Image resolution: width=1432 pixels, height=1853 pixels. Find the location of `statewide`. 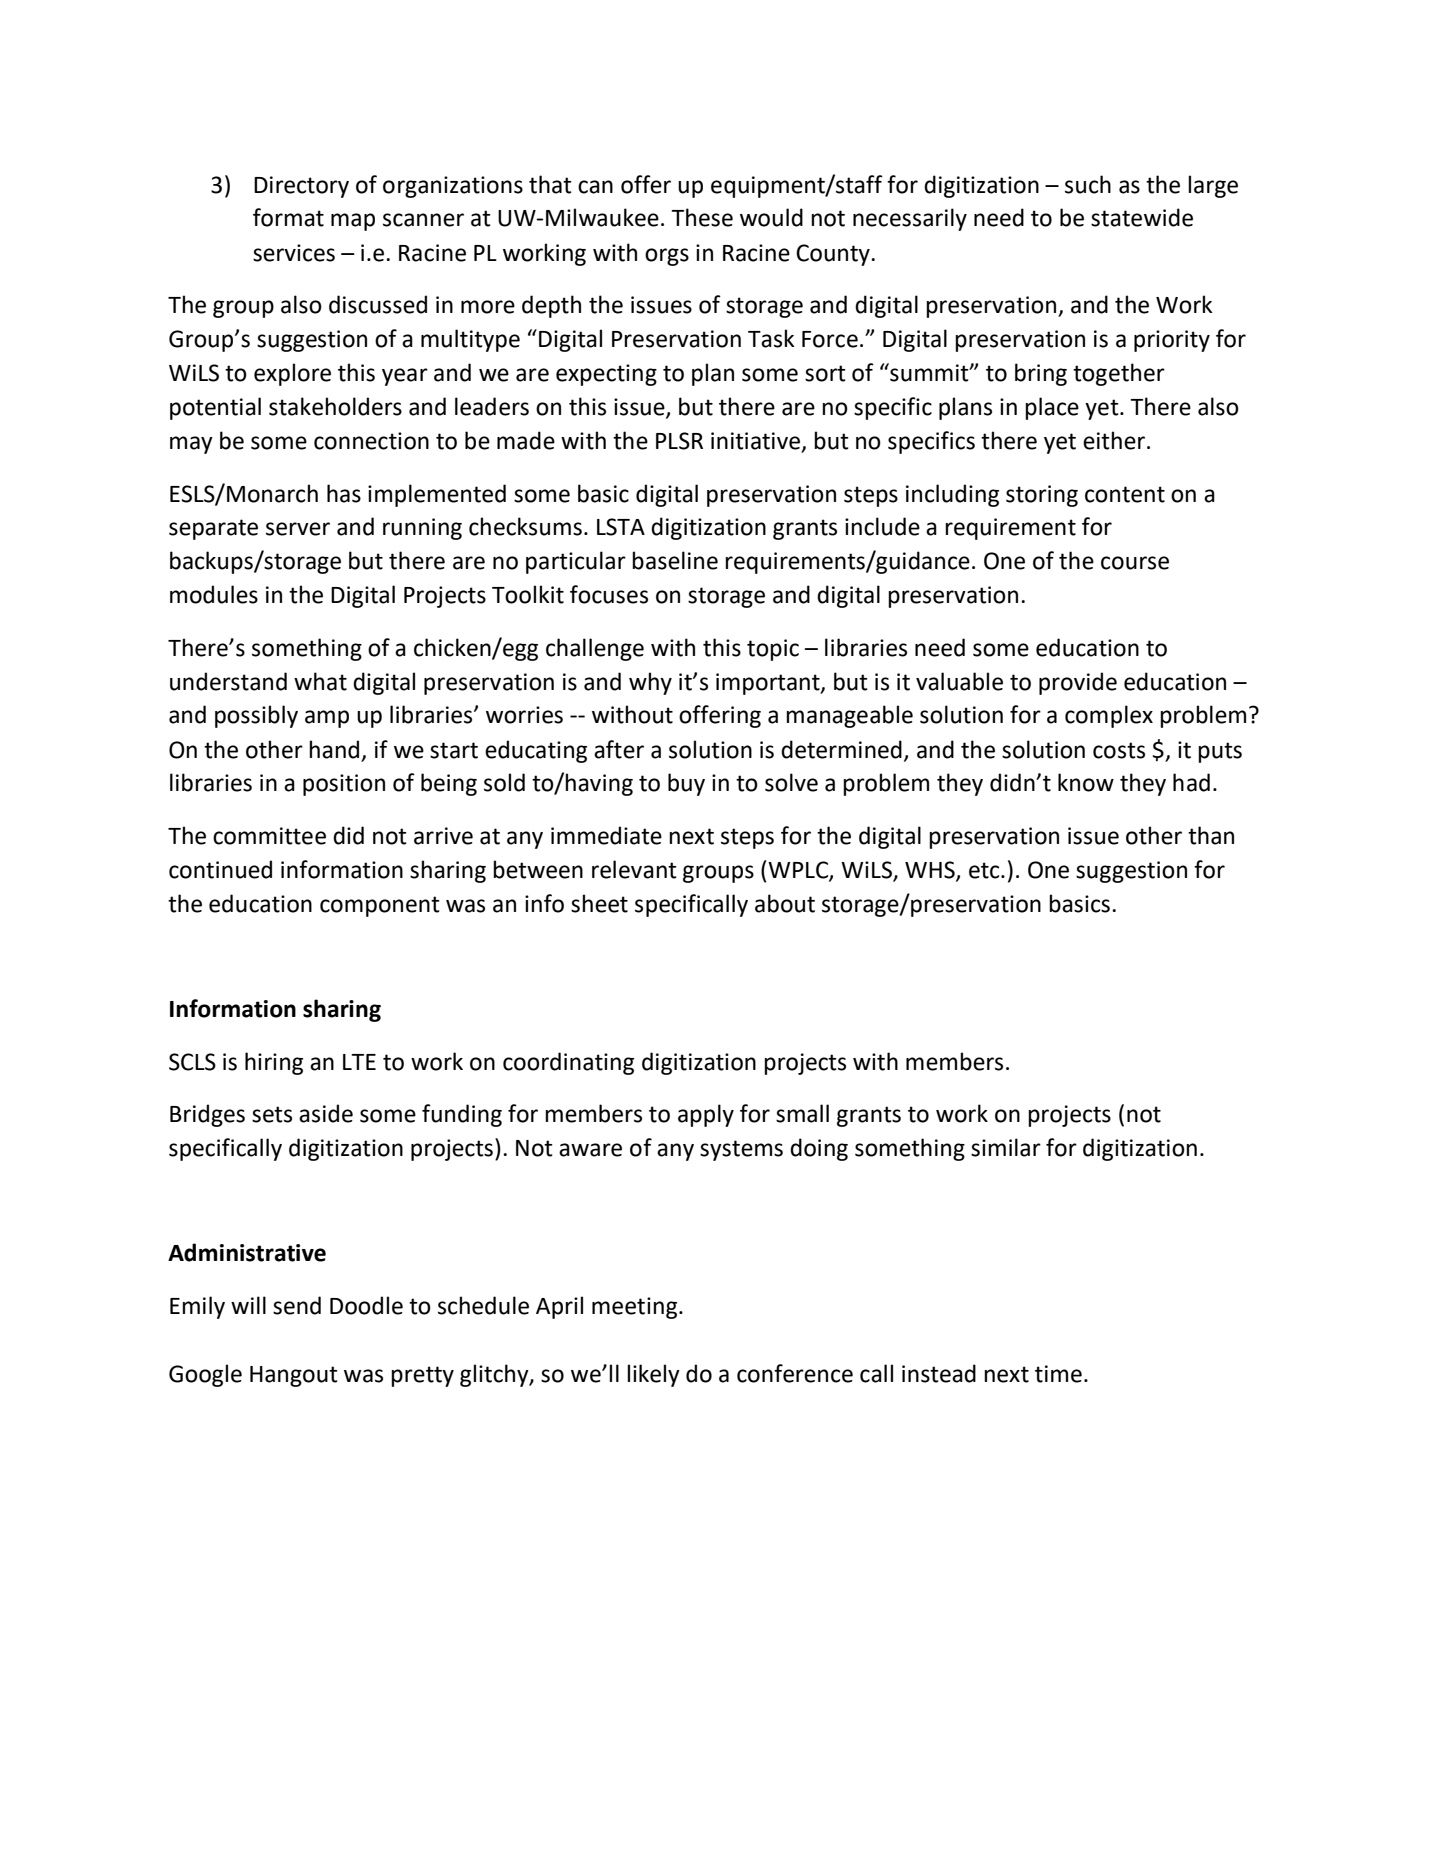

statewide is located at coordinates (1142, 217).
